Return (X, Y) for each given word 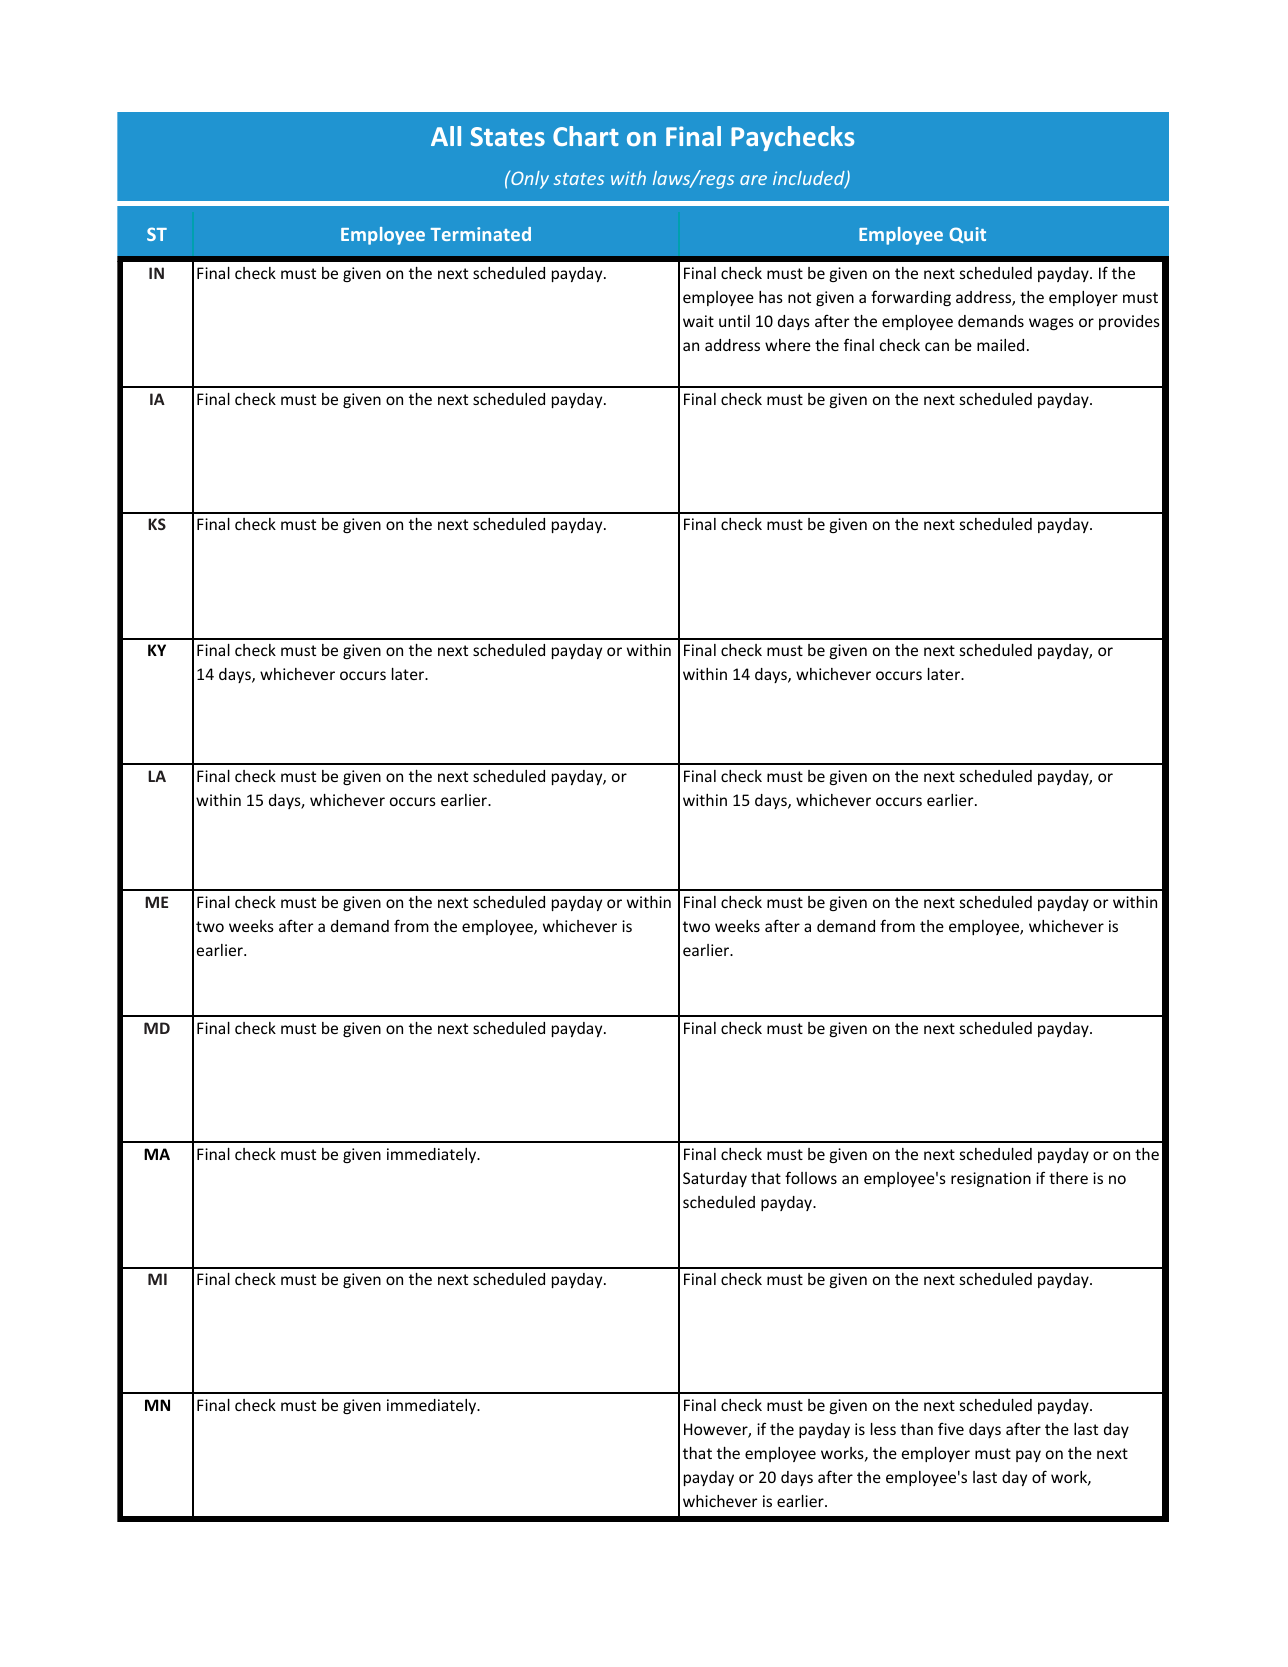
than (917, 1429)
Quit (967, 235)
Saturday (715, 1179)
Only (529, 179)
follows (811, 1177)
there (1068, 1178)
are (753, 180)
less (883, 1429)
